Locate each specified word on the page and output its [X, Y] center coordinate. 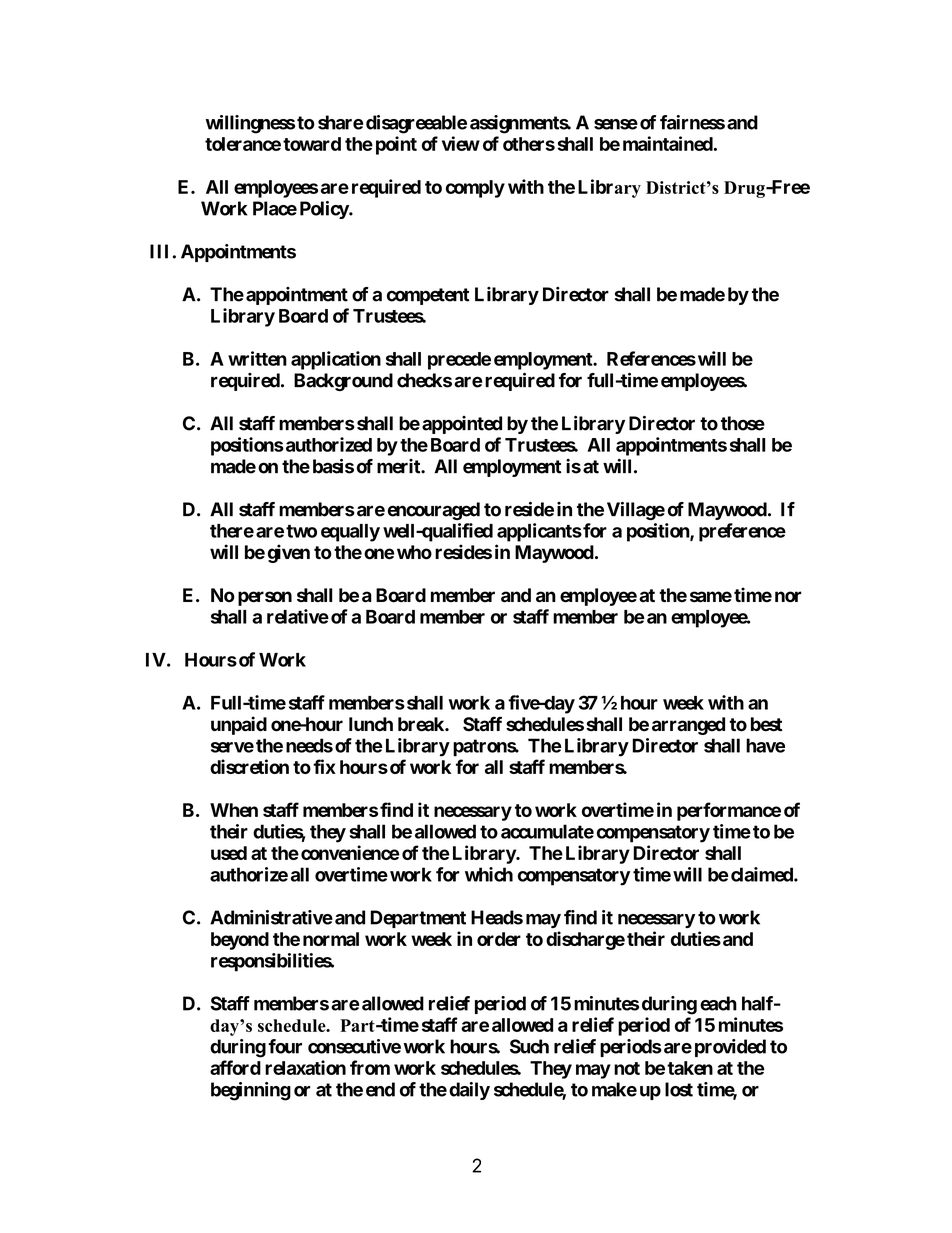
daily [469, 1091]
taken [690, 1068]
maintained [668, 143]
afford [235, 1067]
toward [312, 144]
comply [475, 189]
